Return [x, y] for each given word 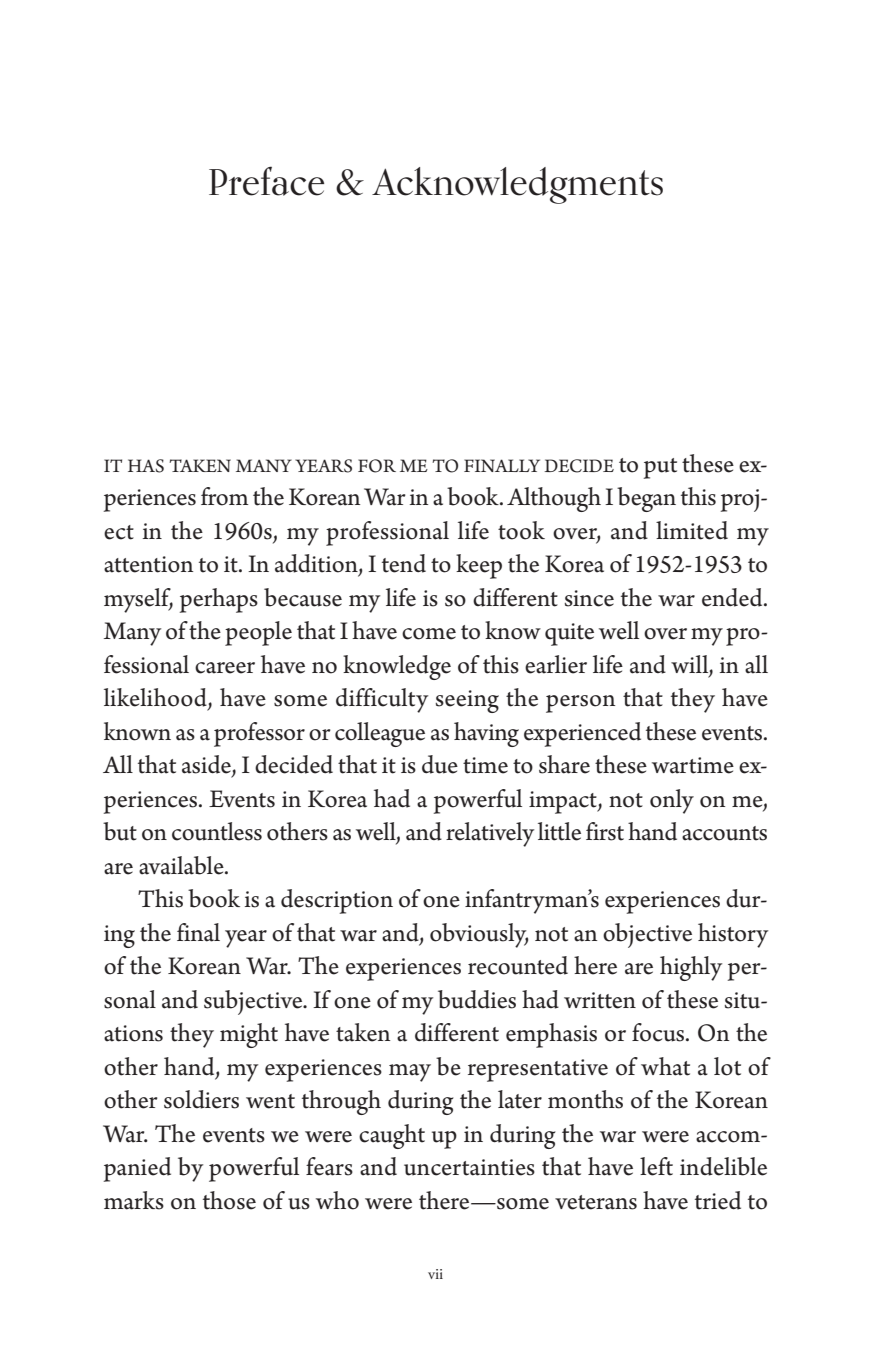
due [440, 764]
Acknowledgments [517, 185]
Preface [266, 181]
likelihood [156, 698]
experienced [582, 734]
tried [718, 1200]
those [229, 1200]
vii [435, 1274]
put [660, 468]
